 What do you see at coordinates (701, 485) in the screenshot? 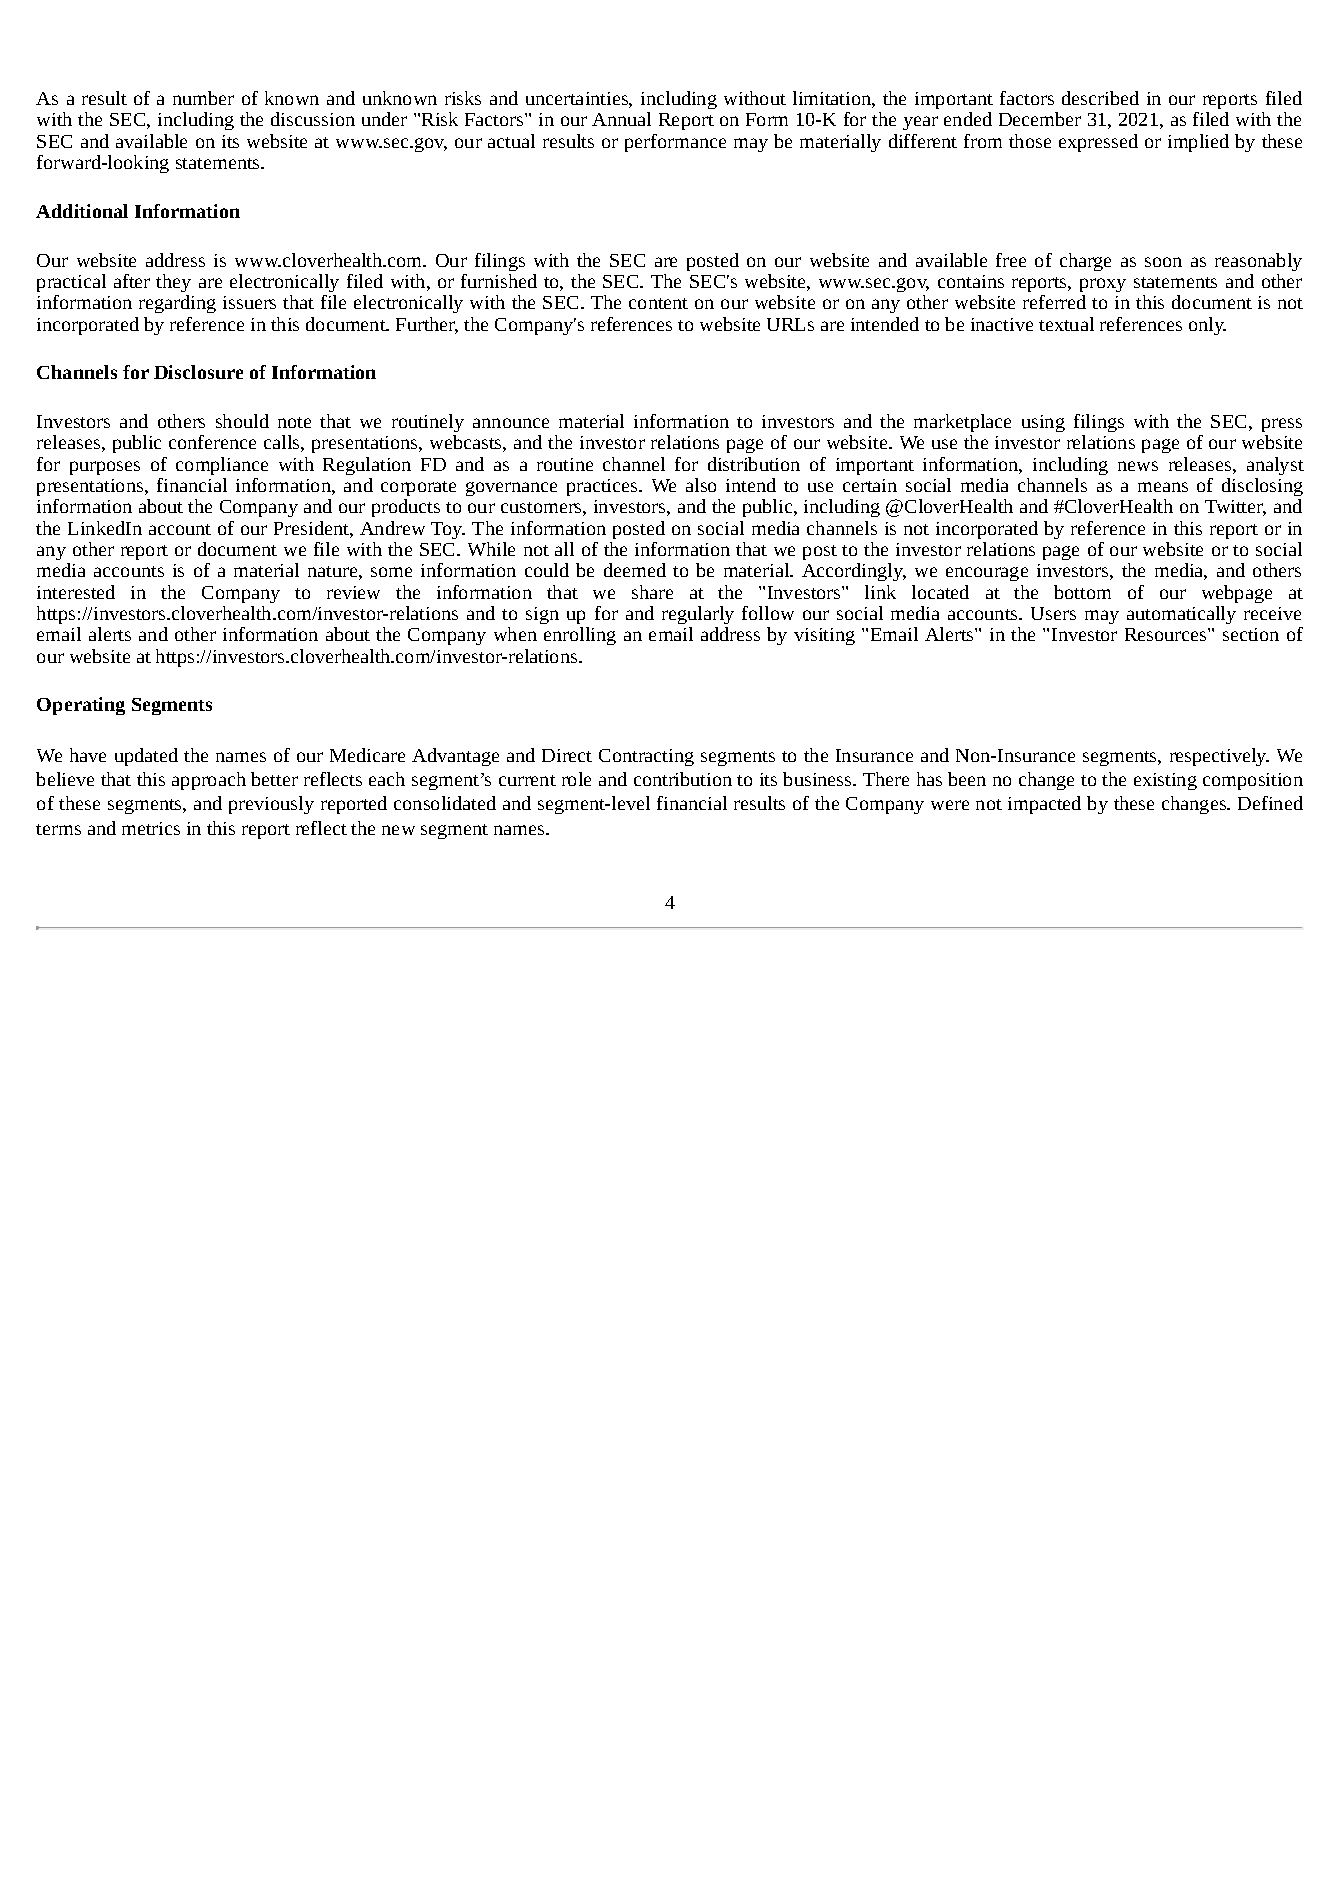
I see `also` at bounding box center [701, 485].
